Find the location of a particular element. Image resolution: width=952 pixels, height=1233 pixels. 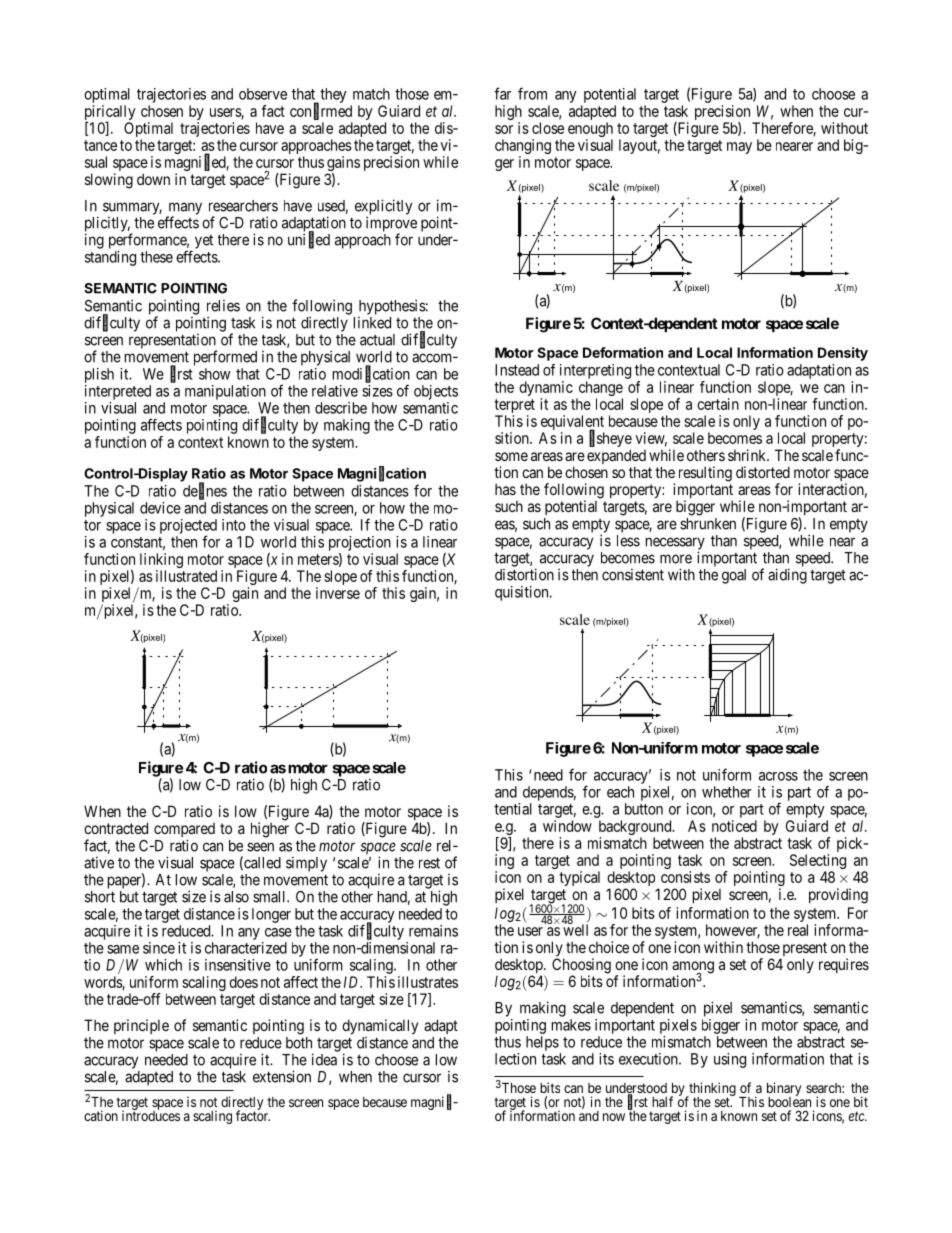

illustrated is located at coordinates (186, 576).
